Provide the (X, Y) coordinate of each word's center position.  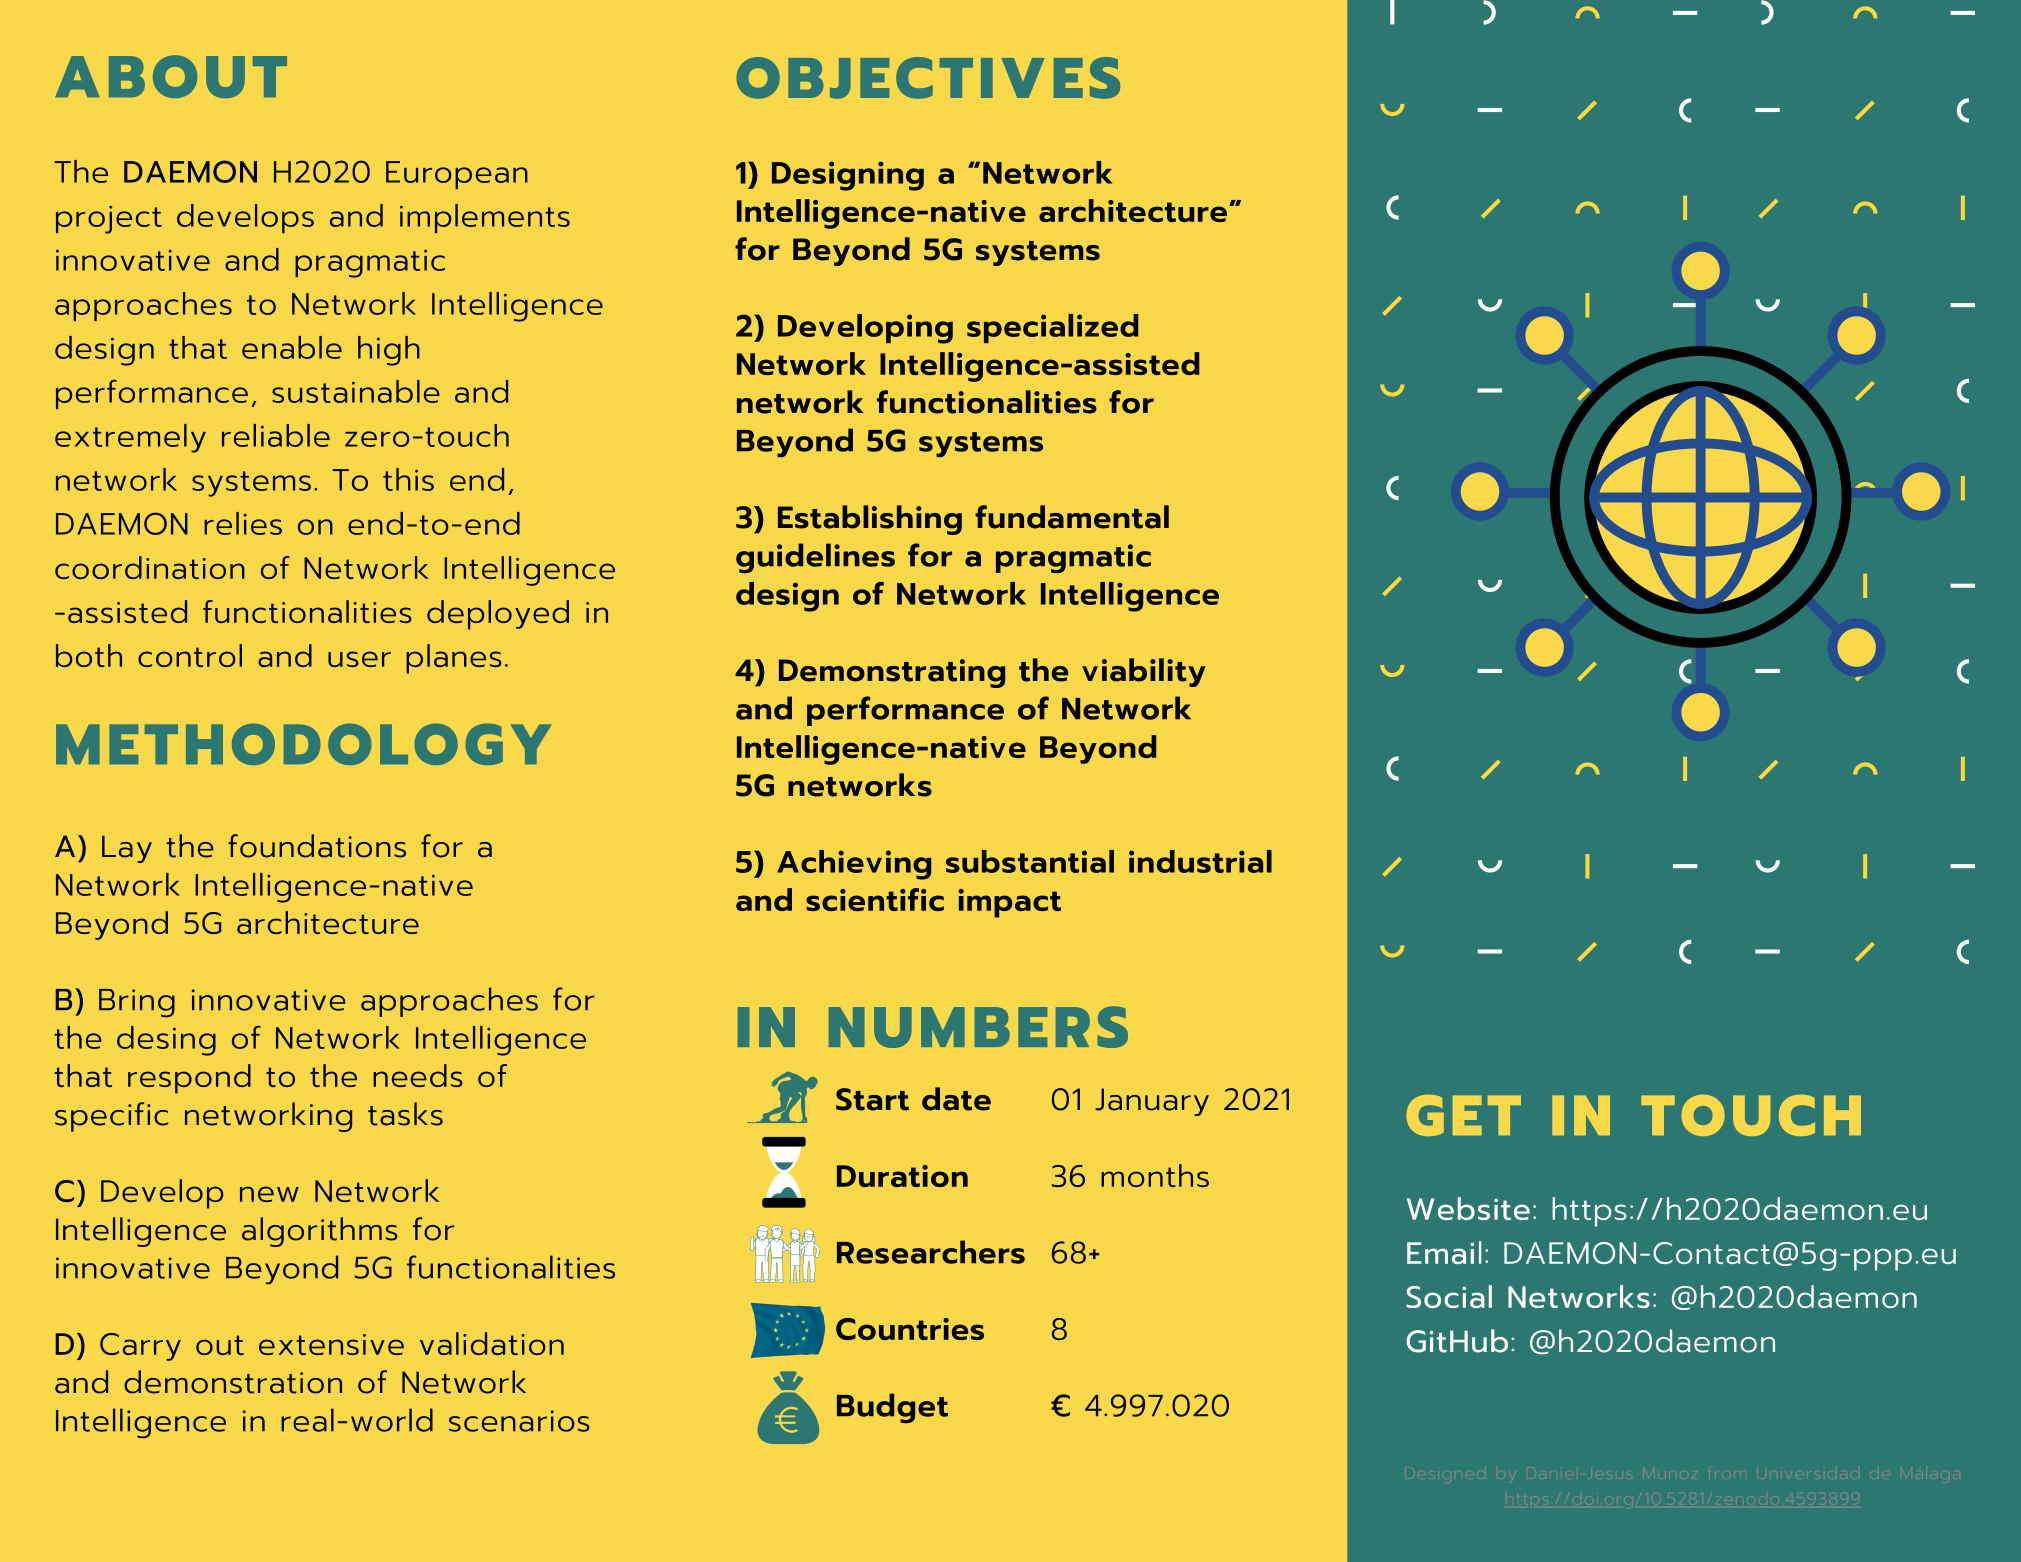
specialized (1052, 328)
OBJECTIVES (928, 78)
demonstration (233, 1382)
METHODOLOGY (303, 744)
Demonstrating (892, 673)
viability (1144, 672)
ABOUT (171, 76)
